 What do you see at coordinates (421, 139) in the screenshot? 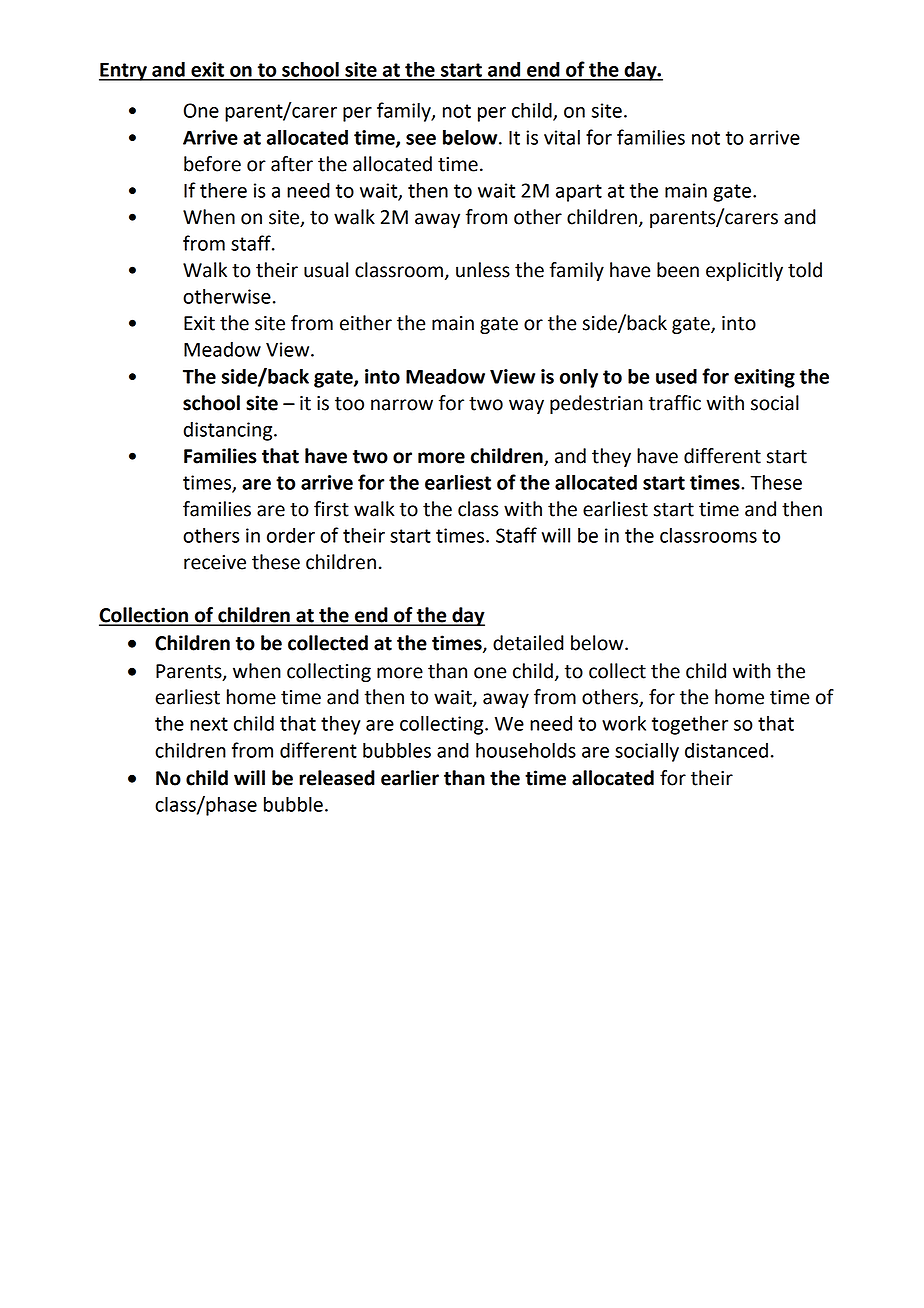
I see `see` at bounding box center [421, 139].
